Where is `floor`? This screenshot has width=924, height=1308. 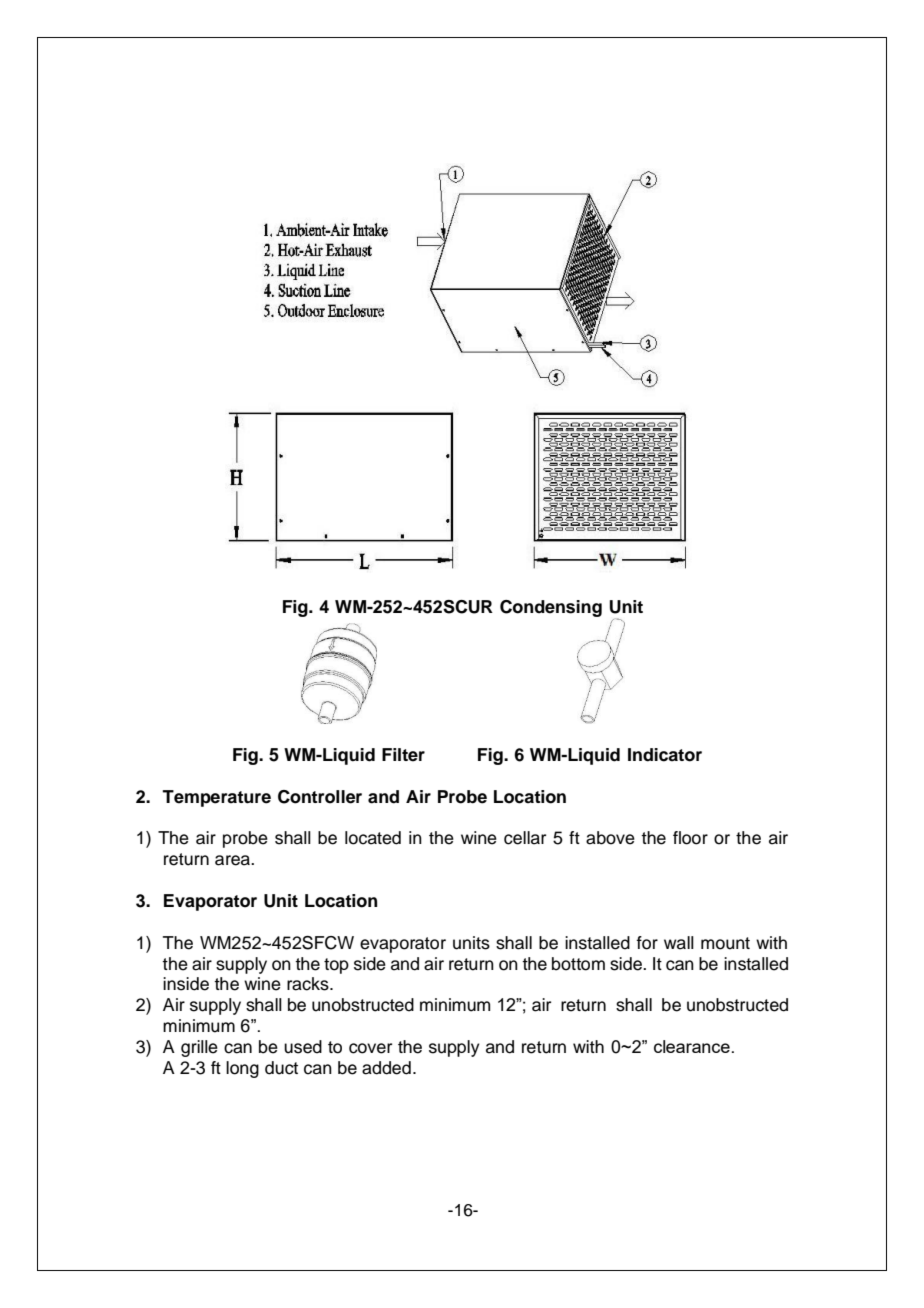 floor is located at coordinates (690, 838).
